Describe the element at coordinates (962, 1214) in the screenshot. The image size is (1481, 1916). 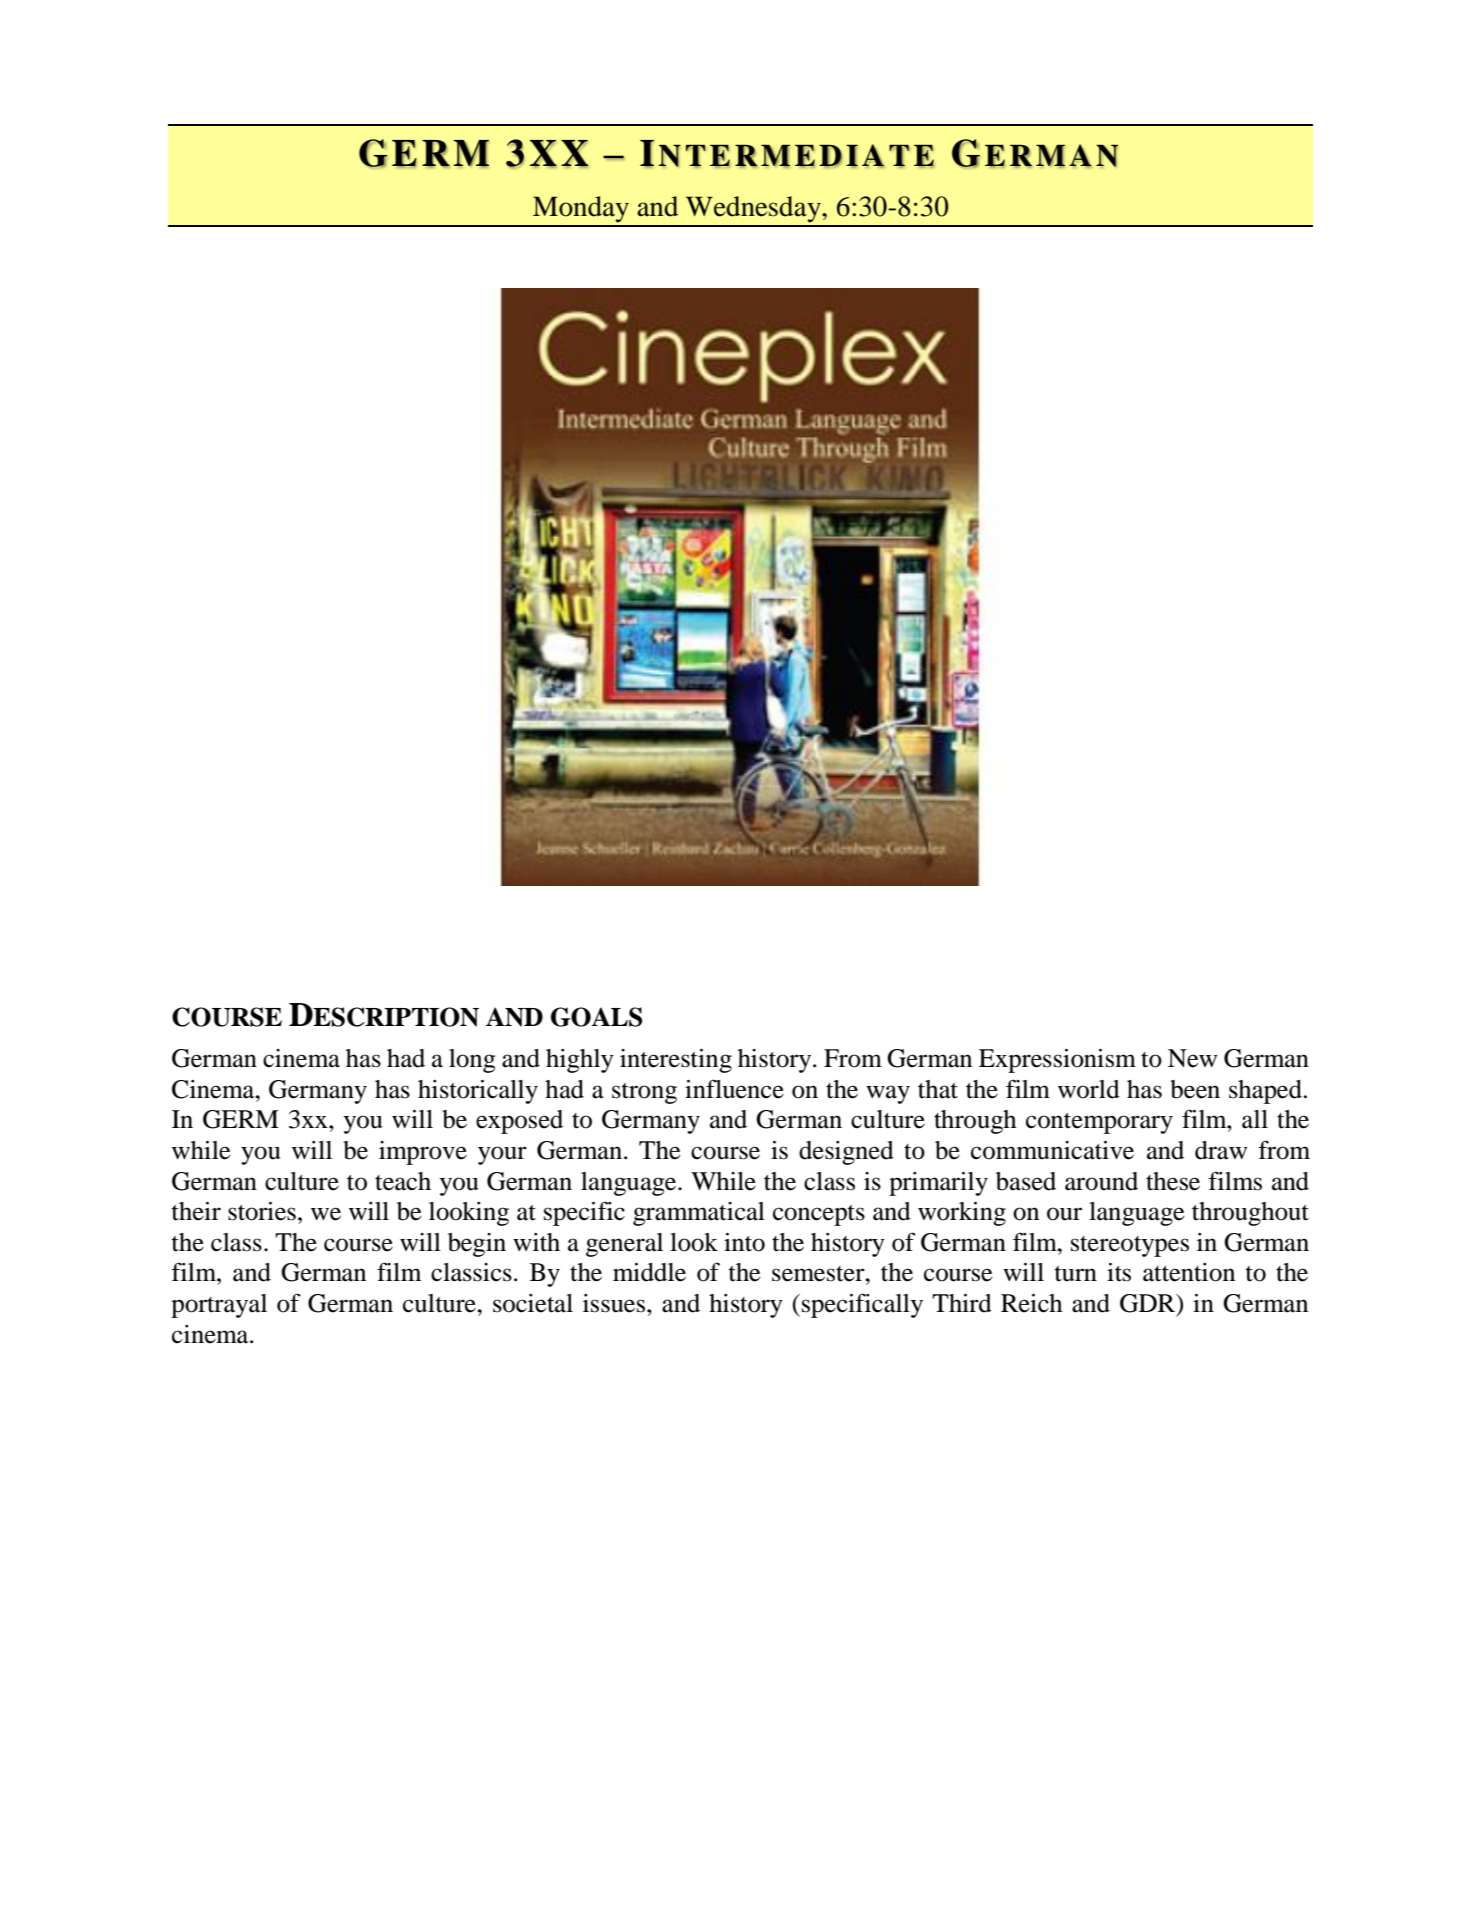
I see `working` at that location.
